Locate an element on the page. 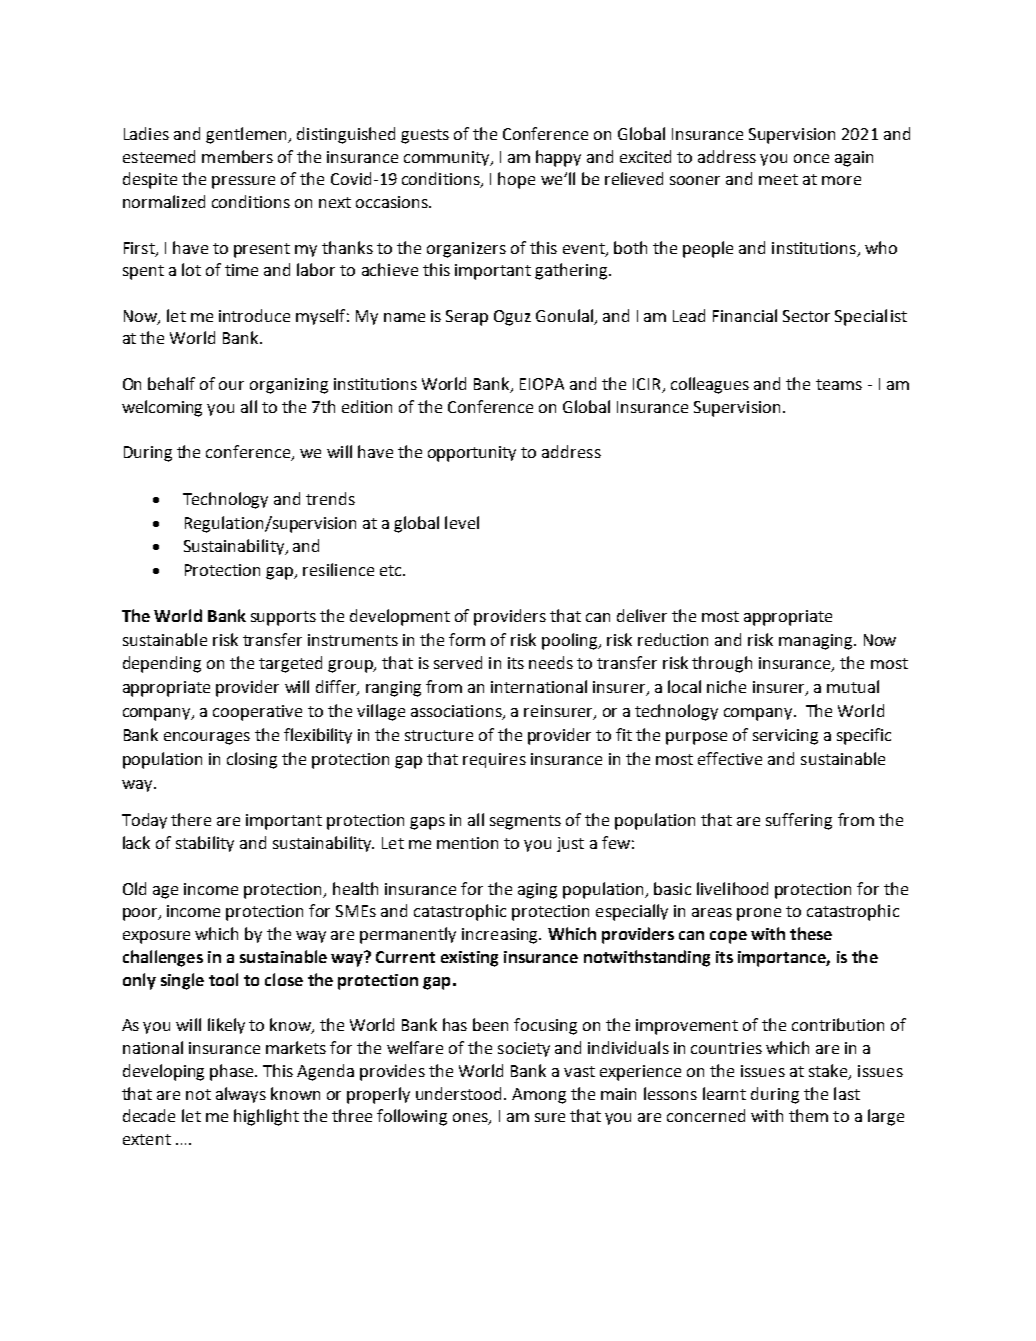 The width and height of the image is (1036, 1341). form is located at coordinates (467, 639).
